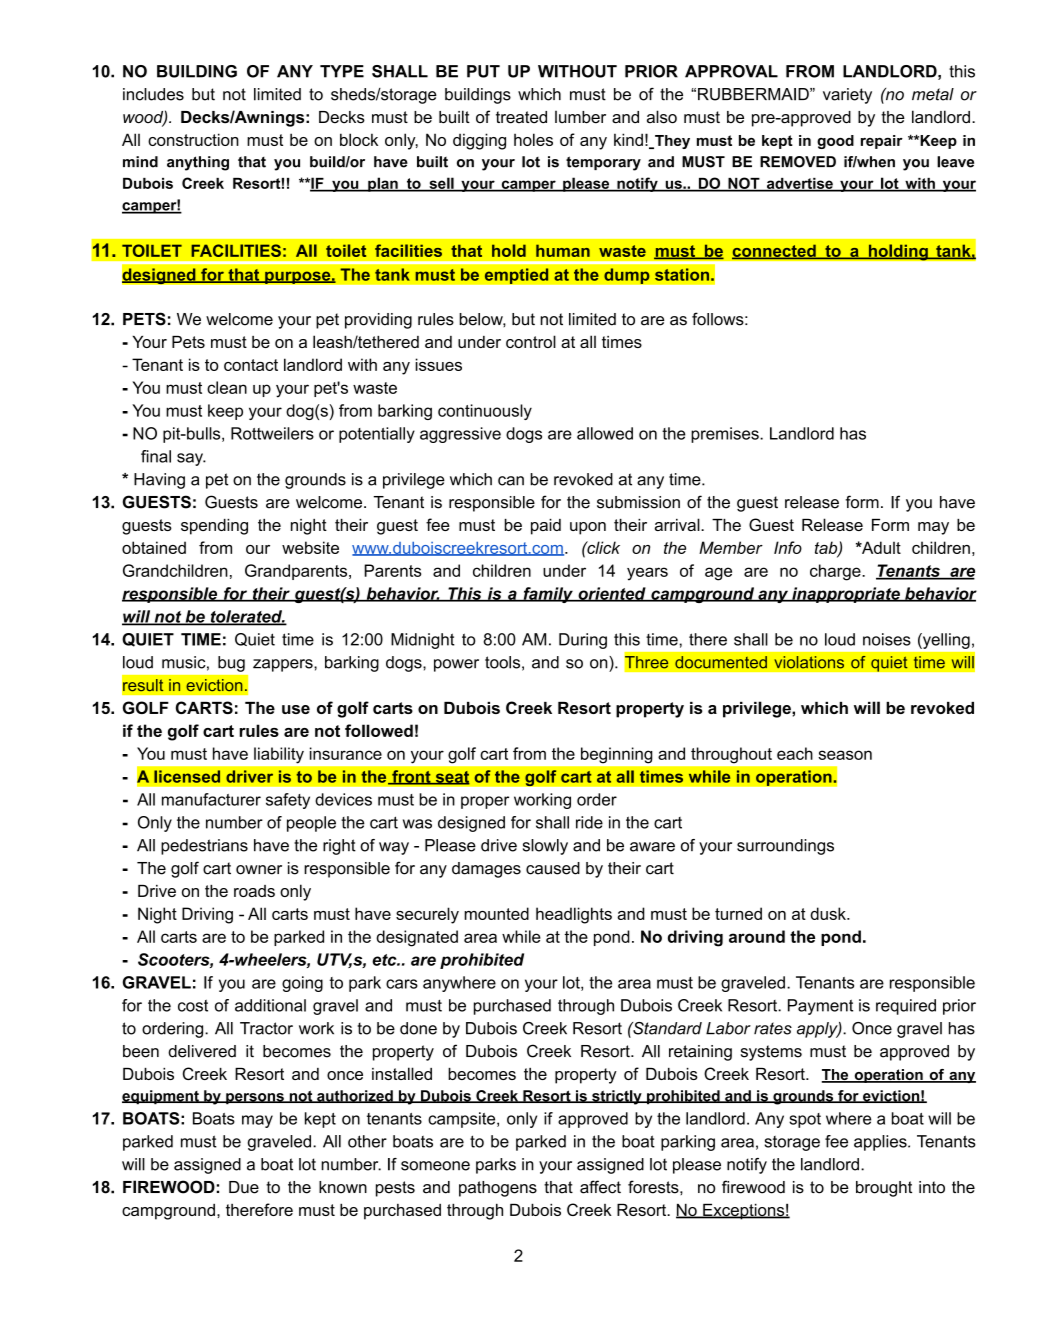  Describe the element at coordinates (193, 139) in the screenshot. I see `construction` at that location.
